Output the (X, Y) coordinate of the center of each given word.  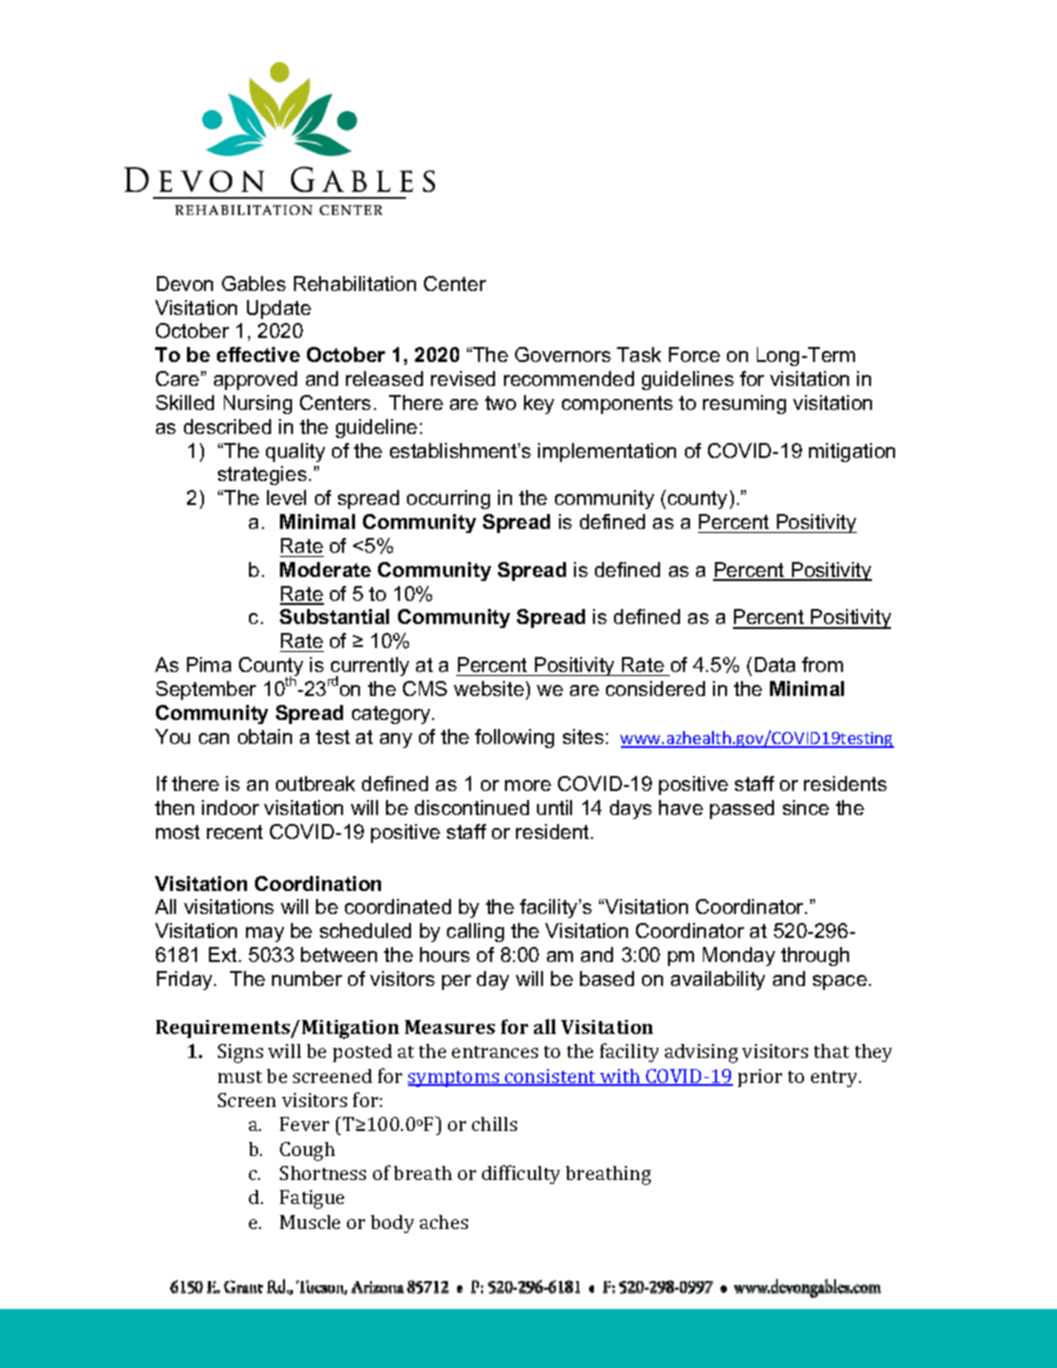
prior (760, 1078)
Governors (563, 354)
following (514, 738)
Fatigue (312, 1199)
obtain (265, 736)
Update (279, 309)
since (806, 807)
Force (694, 354)
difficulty (521, 1174)
